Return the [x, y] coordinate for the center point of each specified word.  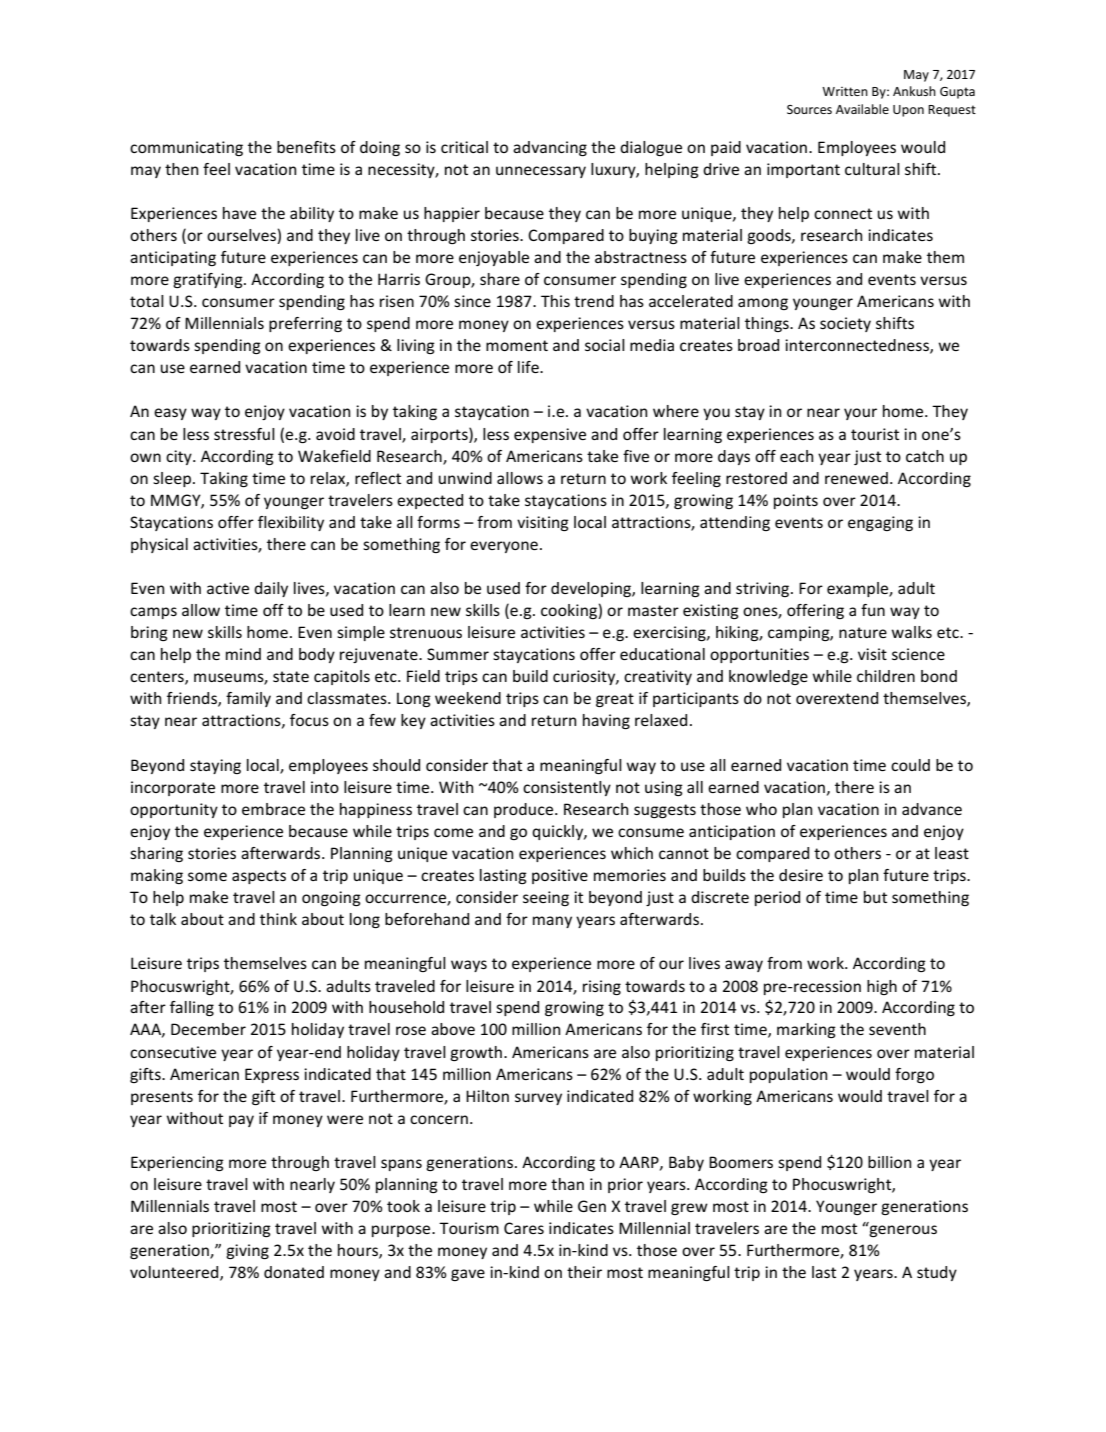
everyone [504, 547]
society [845, 324]
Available [862, 109]
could [910, 765]
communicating [186, 148]
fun [873, 610]
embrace [273, 809]
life [529, 367]
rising [602, 987]
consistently [567, 788]
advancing [550, 148]
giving [247, 1251]
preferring [305, 324]
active [228, 588]
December [208, 1029]
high [882, 987]
